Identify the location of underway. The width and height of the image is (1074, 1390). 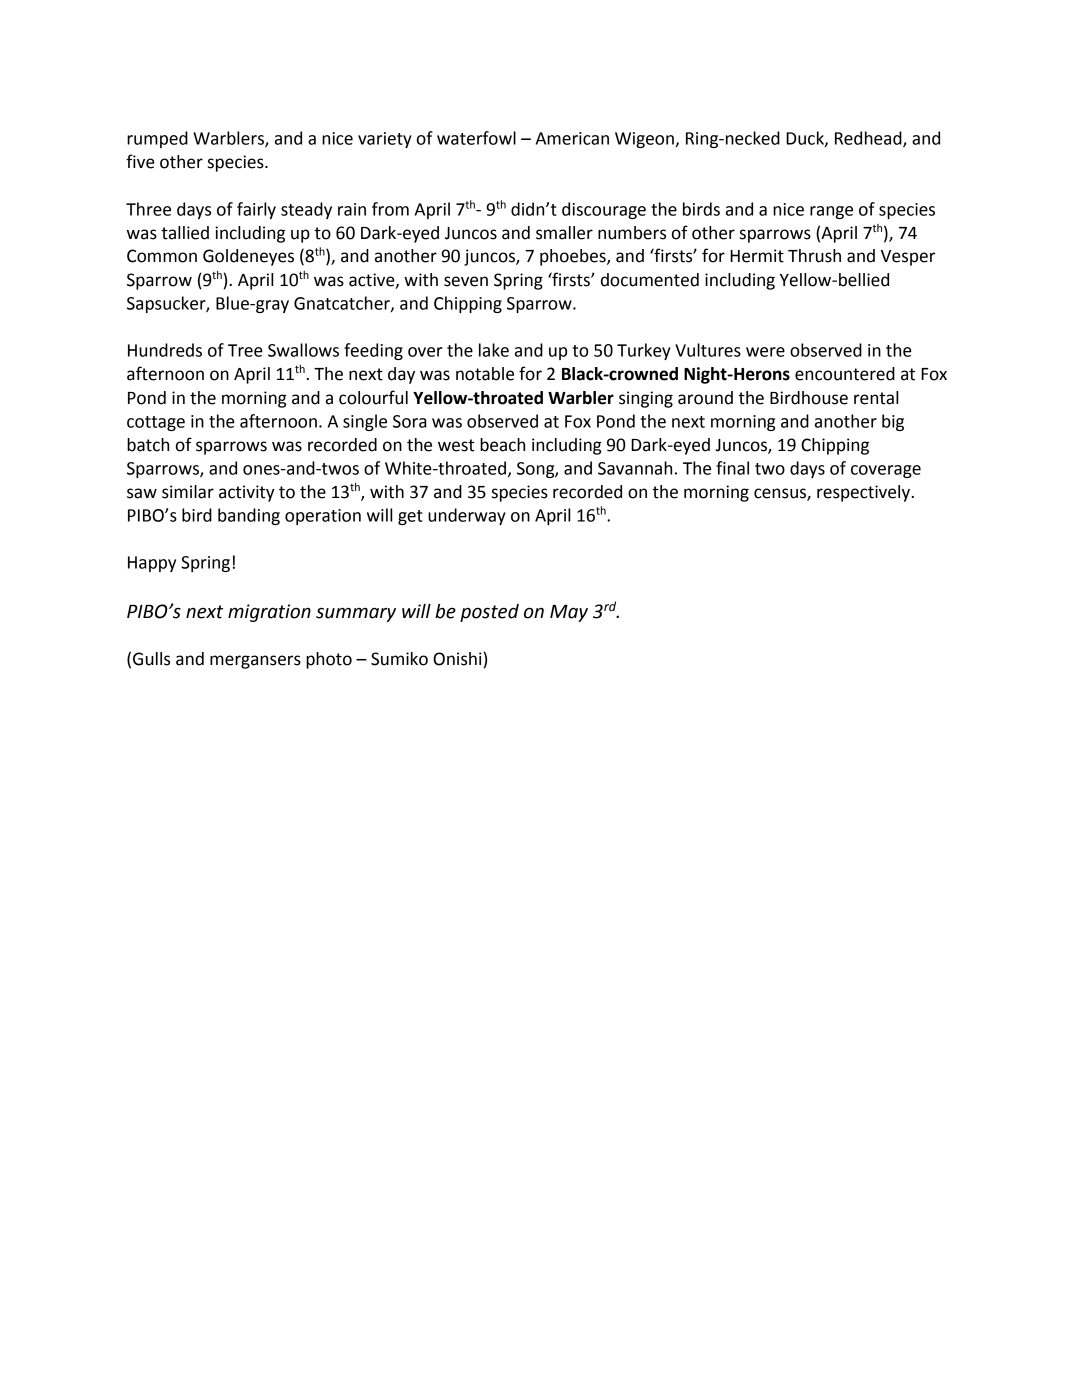
(467, 516).
